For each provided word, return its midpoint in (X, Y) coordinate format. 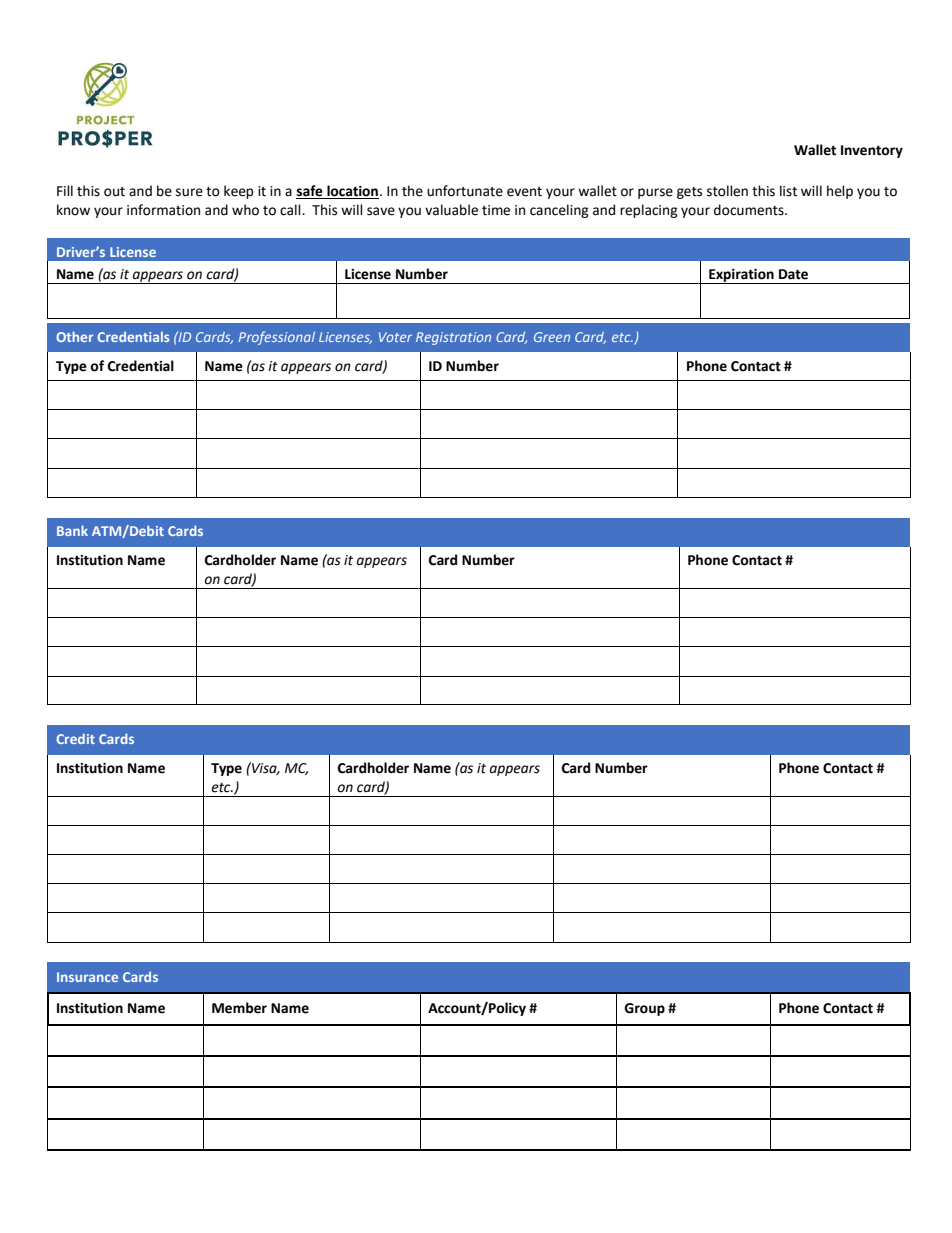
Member (239, 1008)
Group (644, 1009)
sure (189, 192)
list (788, 191)
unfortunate (465, 191)
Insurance (87, 977)
